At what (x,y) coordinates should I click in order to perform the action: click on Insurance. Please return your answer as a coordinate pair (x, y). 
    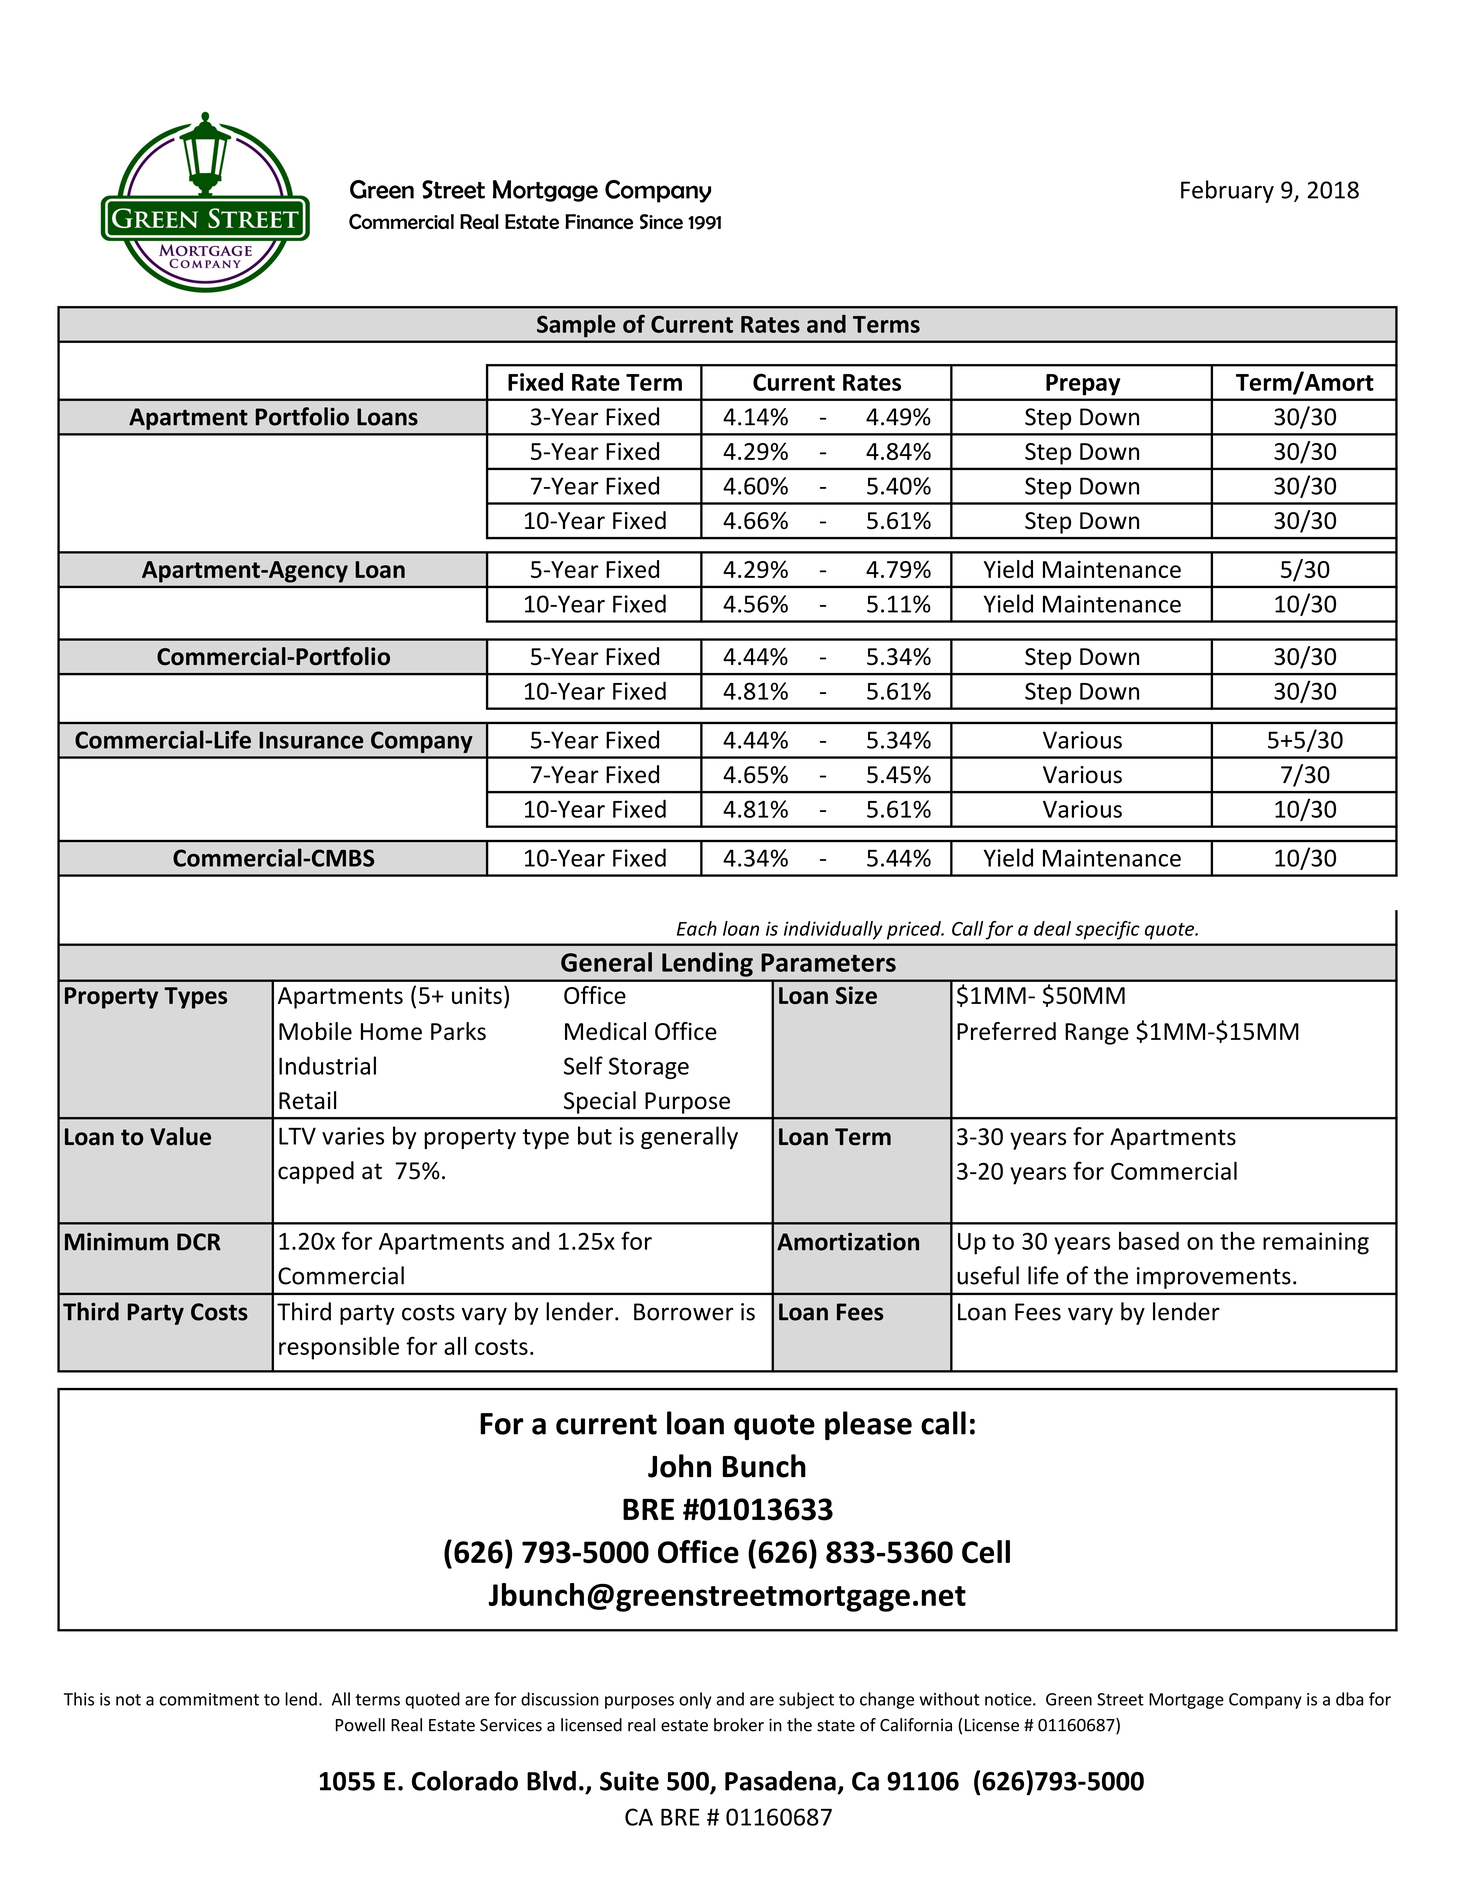
    Looking at the image, I should click on (311, 740).
